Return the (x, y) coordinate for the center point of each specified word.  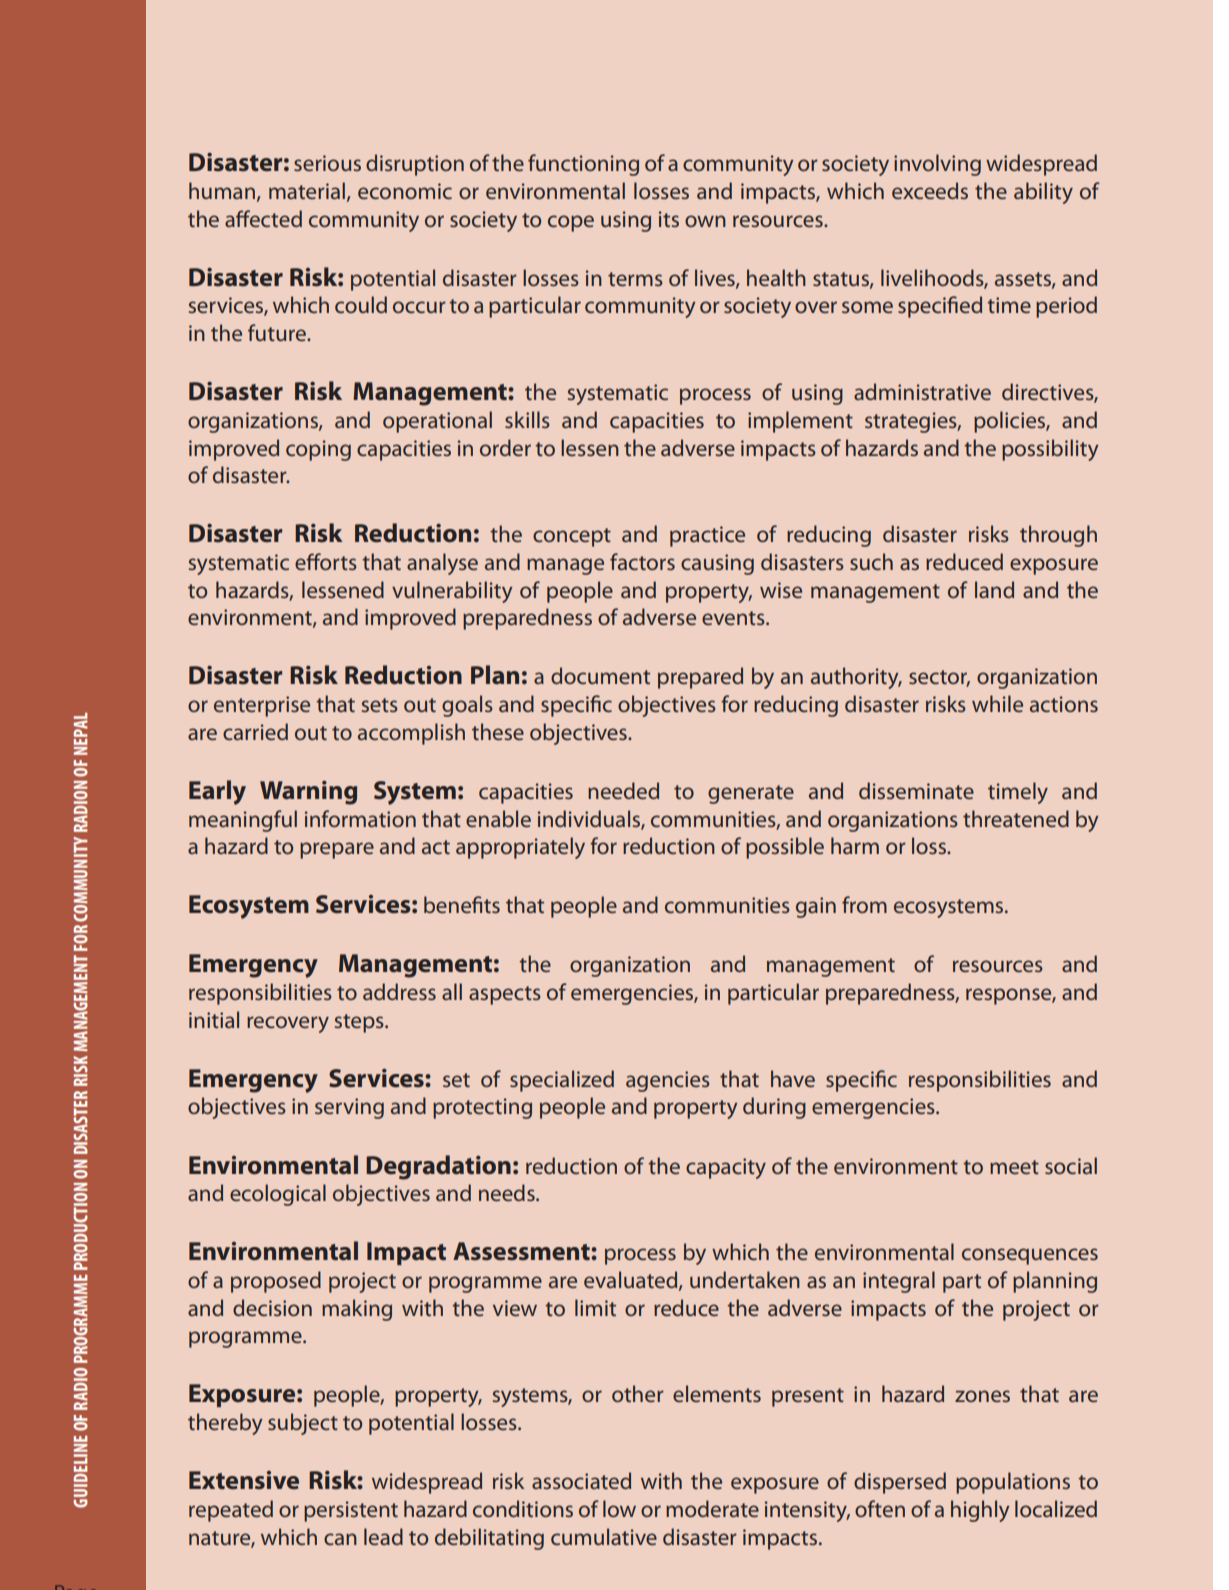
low (619, 1508)
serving (349, 1108)
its (669, 219)
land (994, 589)
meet (1014, 1167)
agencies (668, 1081)
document (600, 675)
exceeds (930, 190)
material (307, 190)
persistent (351, 1511)
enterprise (262, 706)
